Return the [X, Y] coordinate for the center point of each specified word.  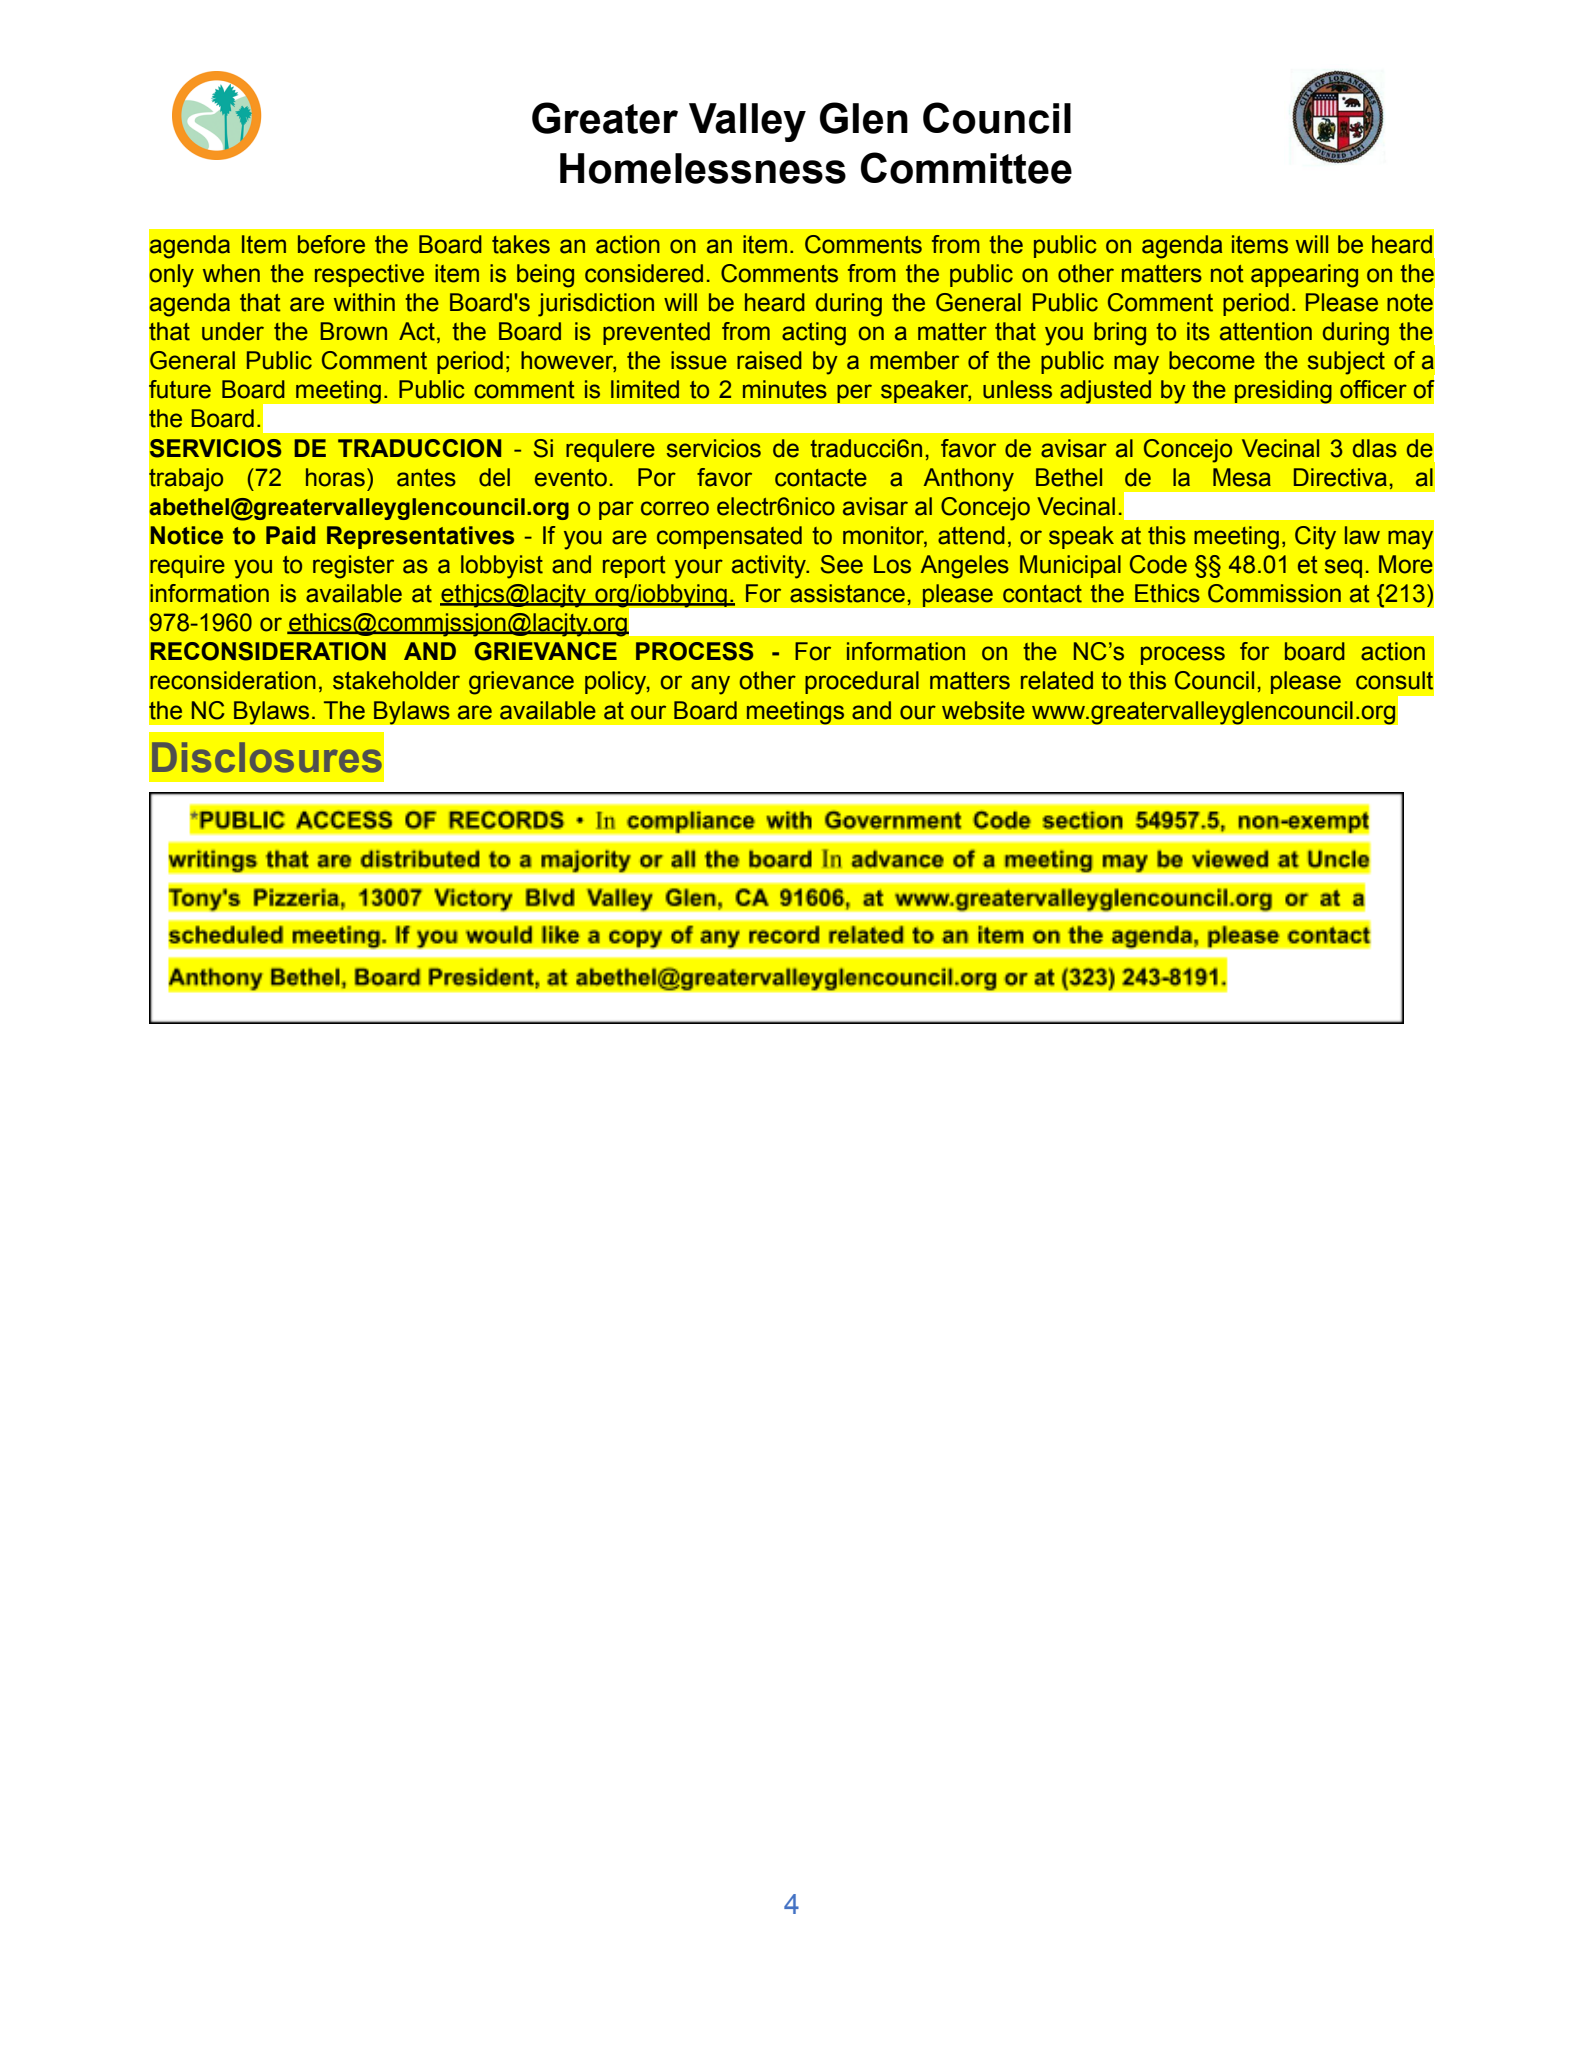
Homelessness [703, 168]
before [331, 244]
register [353, 567]
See [842, 564]
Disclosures [267, 757]
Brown [353, 331]
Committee [966, 168]
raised [769, 360]
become [1212, 360]
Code [1158, 564]
